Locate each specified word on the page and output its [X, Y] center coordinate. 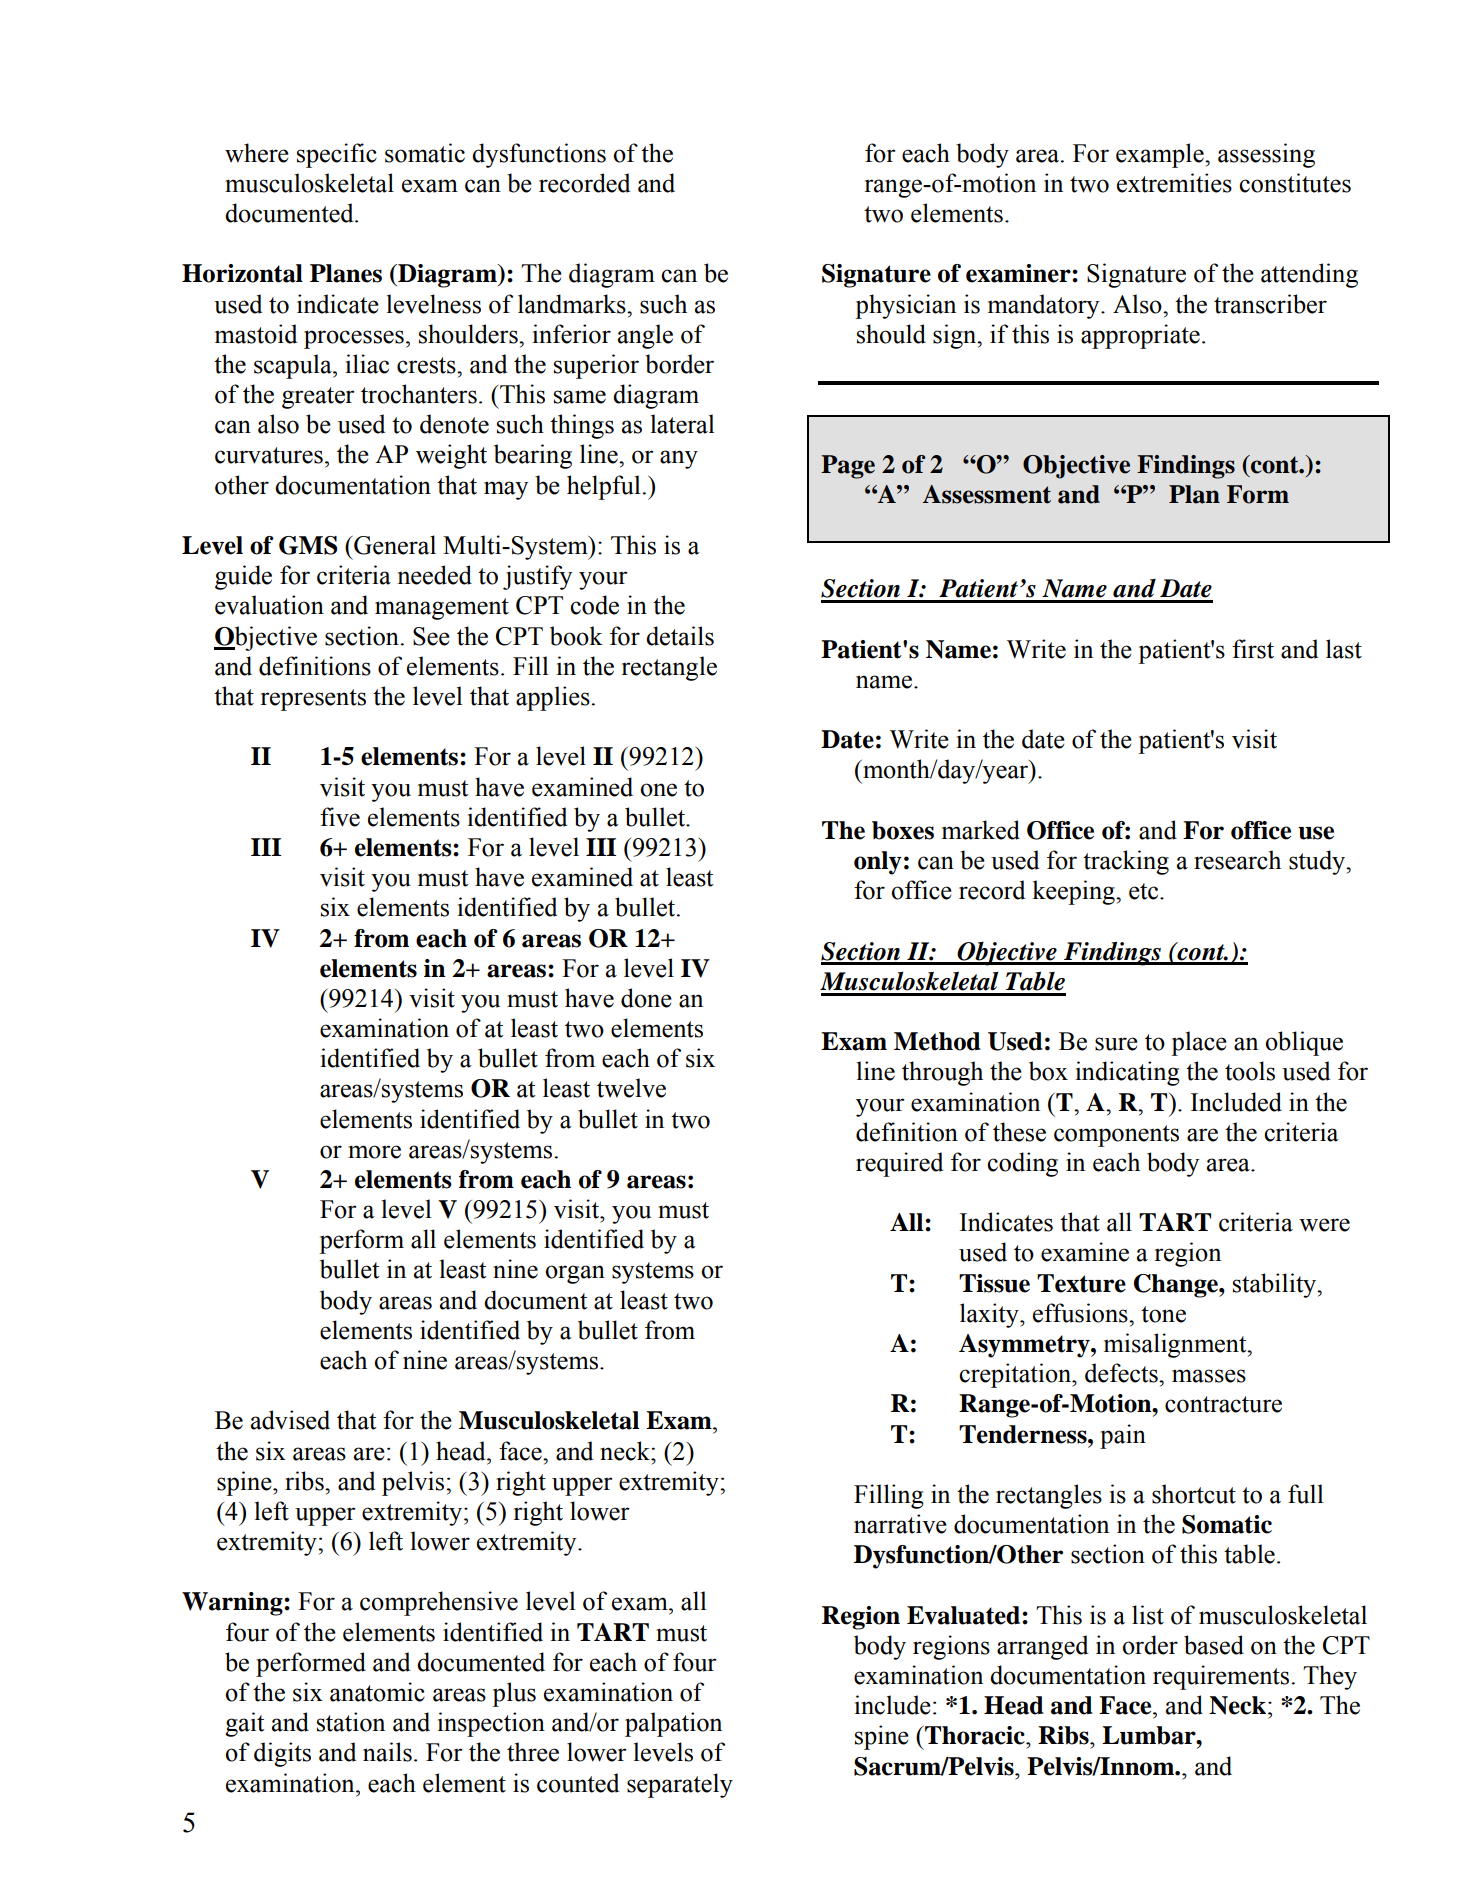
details [680, 636]
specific [337, 155]
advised [290, 1420]
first [1253, 649]
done [646, 998]
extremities [1174, 183]
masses [1209, 1376]
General [394, 545]
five [340, 817]
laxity [990, 1315]
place [1199, 1043]
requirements [1222, 1677]
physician [905, 306]
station [351, 1722]
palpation [673, 1724]
